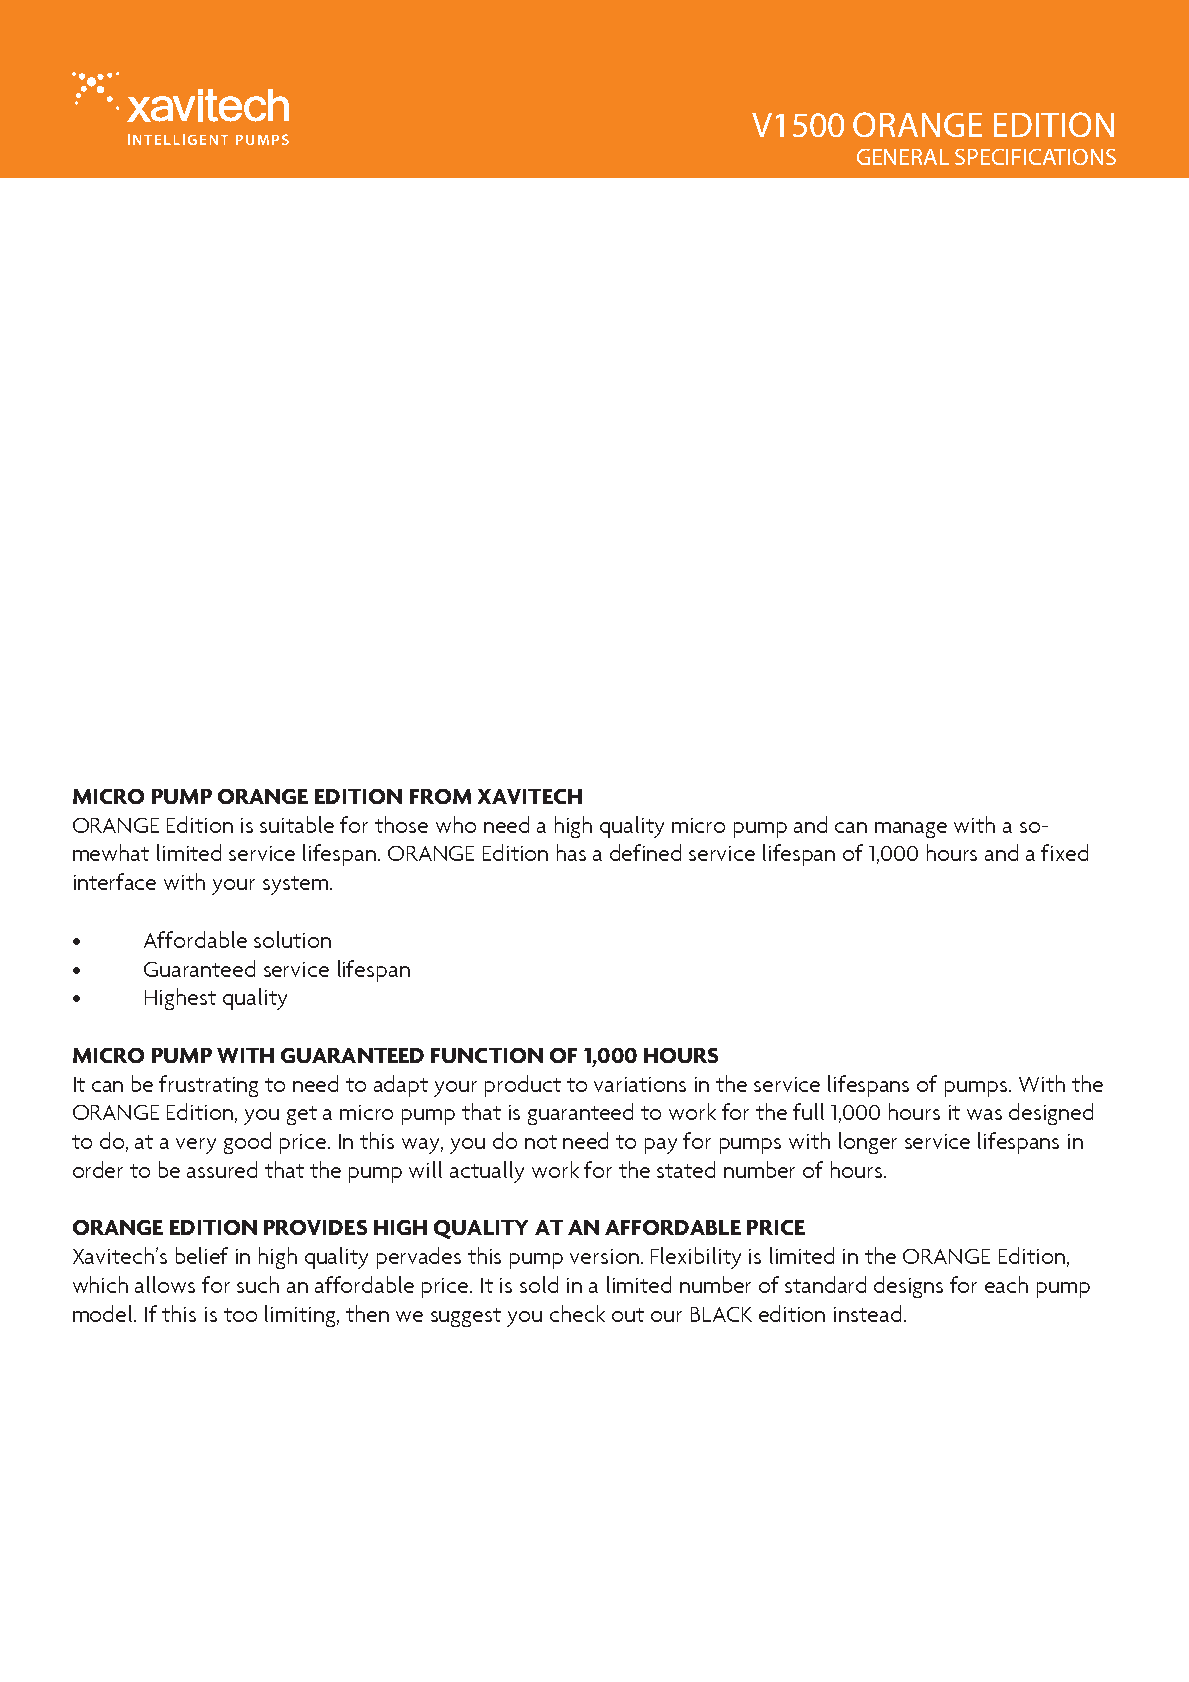 The height and width of the screenshot is (1682, 1189). Describe the element at coordinates (539, 1284) in the screenshot. I see `sold` at that location.
